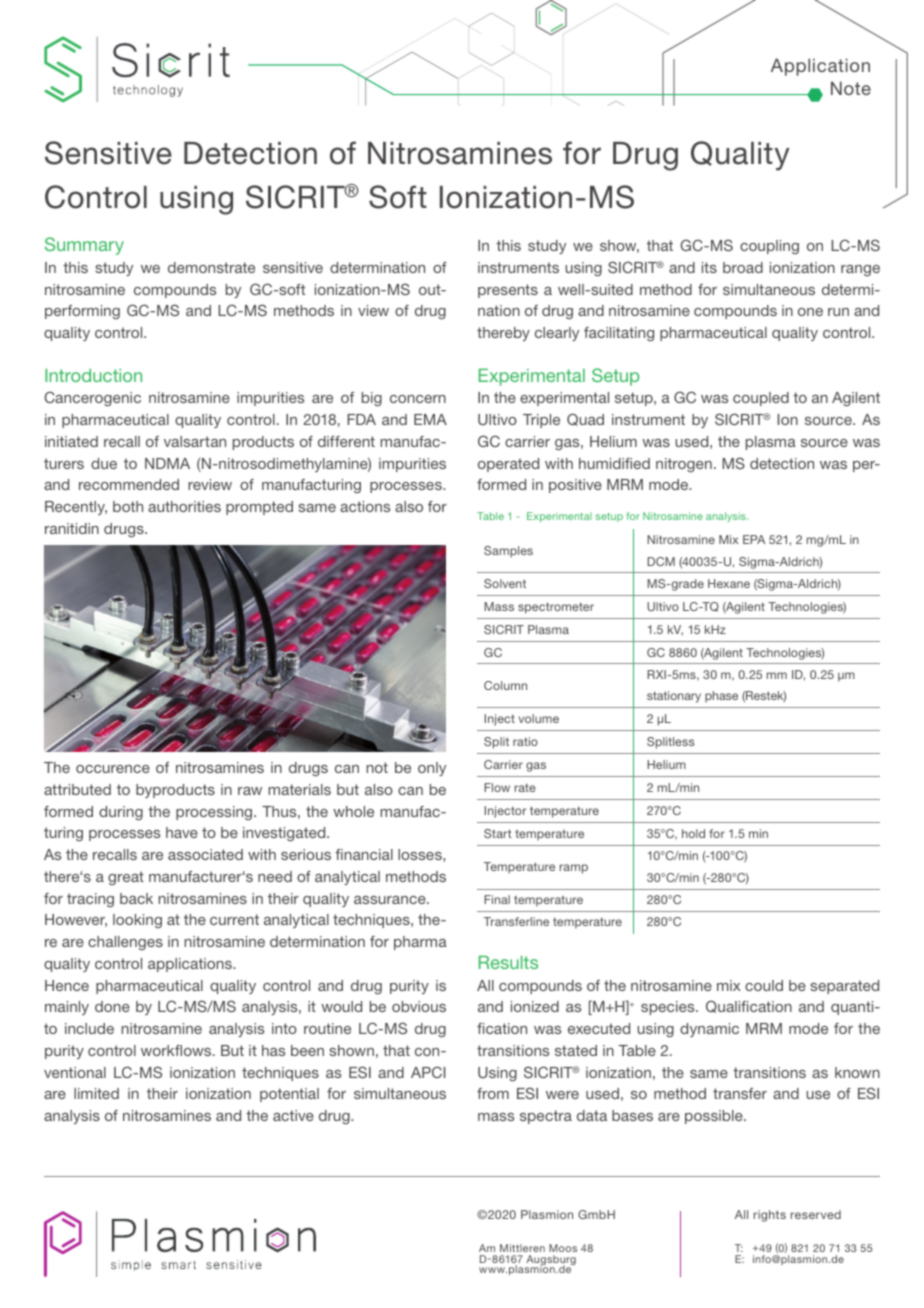 This screenshot has width=924, height=1308. I want to click on occurence, so click(113, 769).
